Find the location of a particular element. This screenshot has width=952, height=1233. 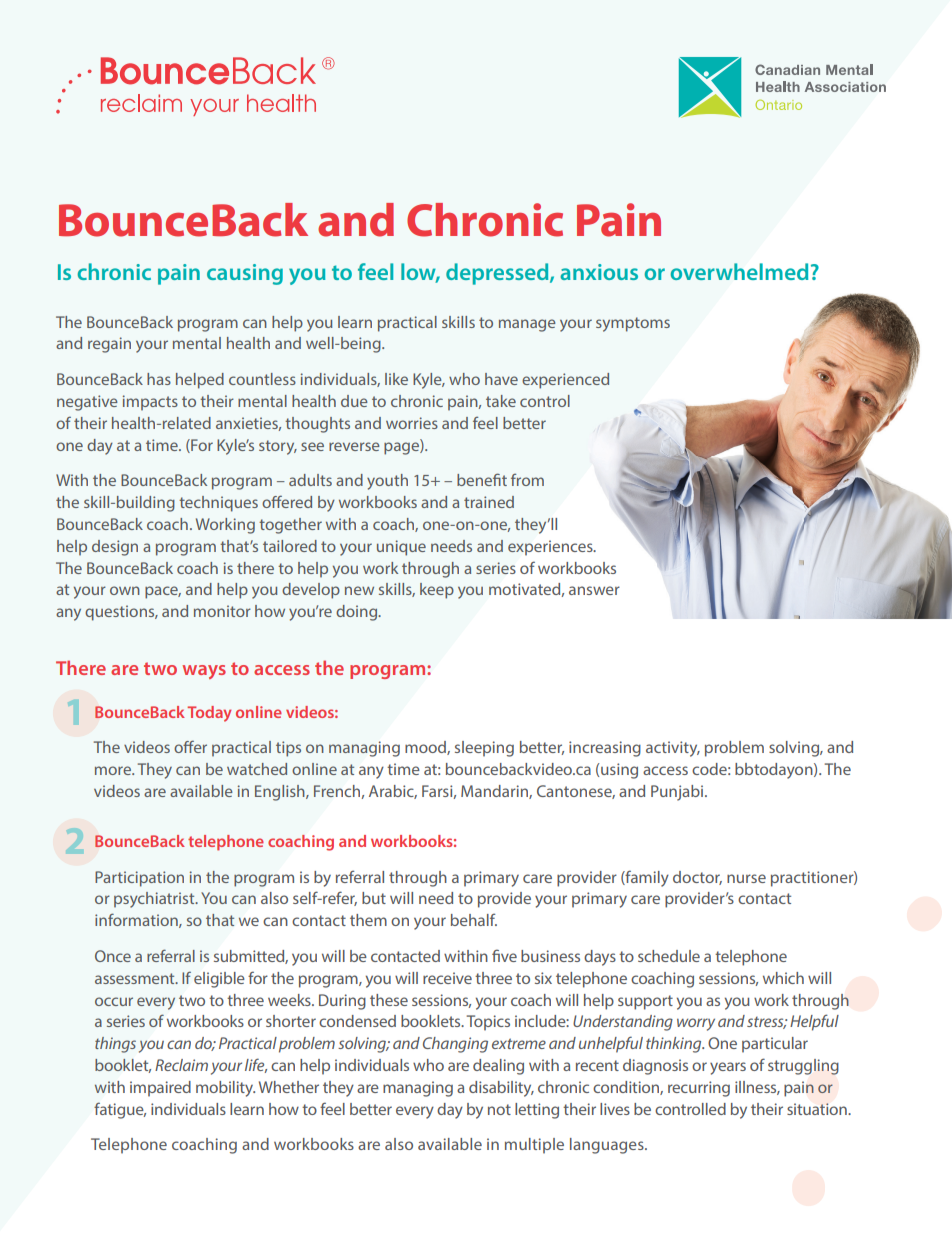

impaired is located at coordinates (160, 1089).
